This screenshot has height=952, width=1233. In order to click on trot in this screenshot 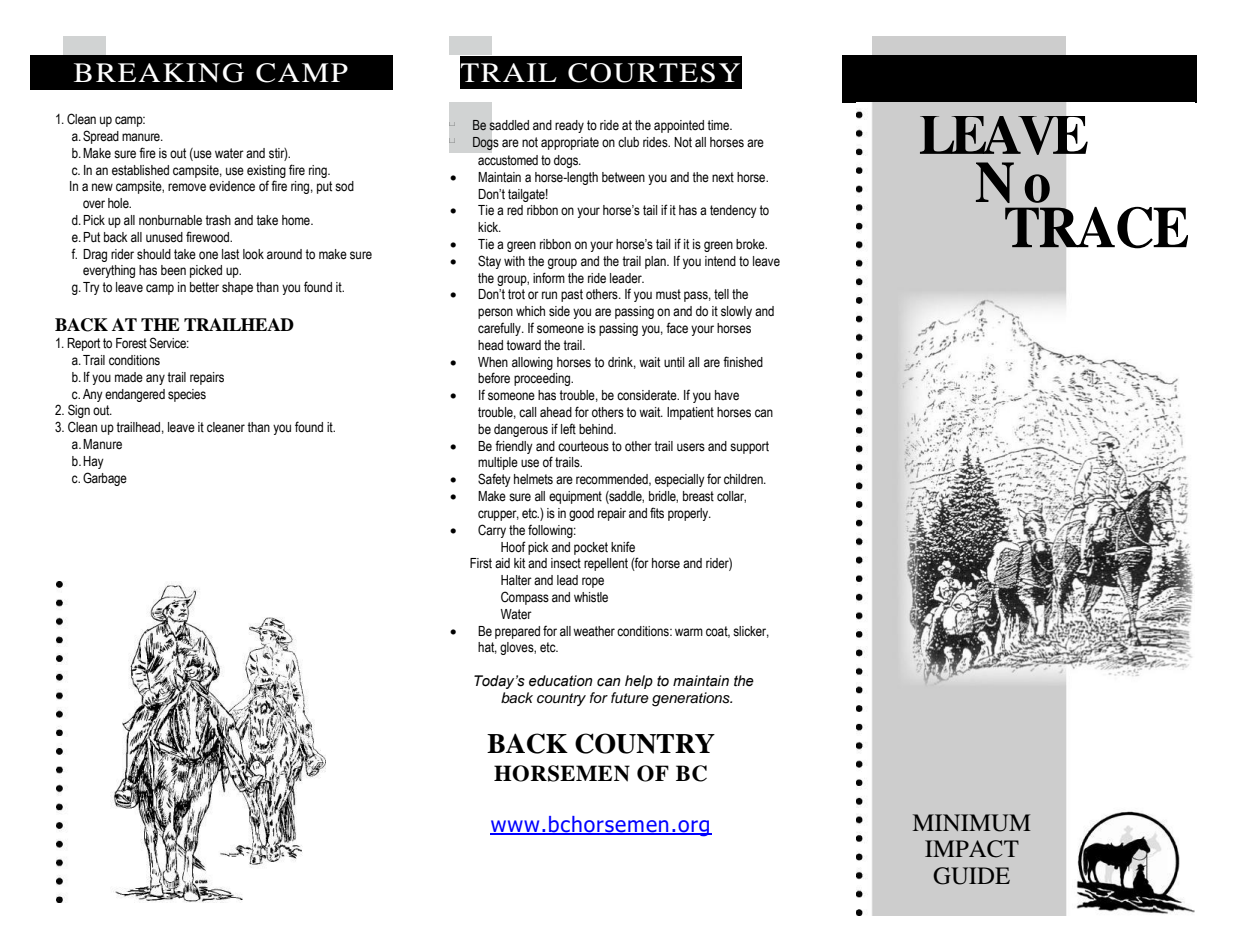, I will do `click(516, 294)`.
